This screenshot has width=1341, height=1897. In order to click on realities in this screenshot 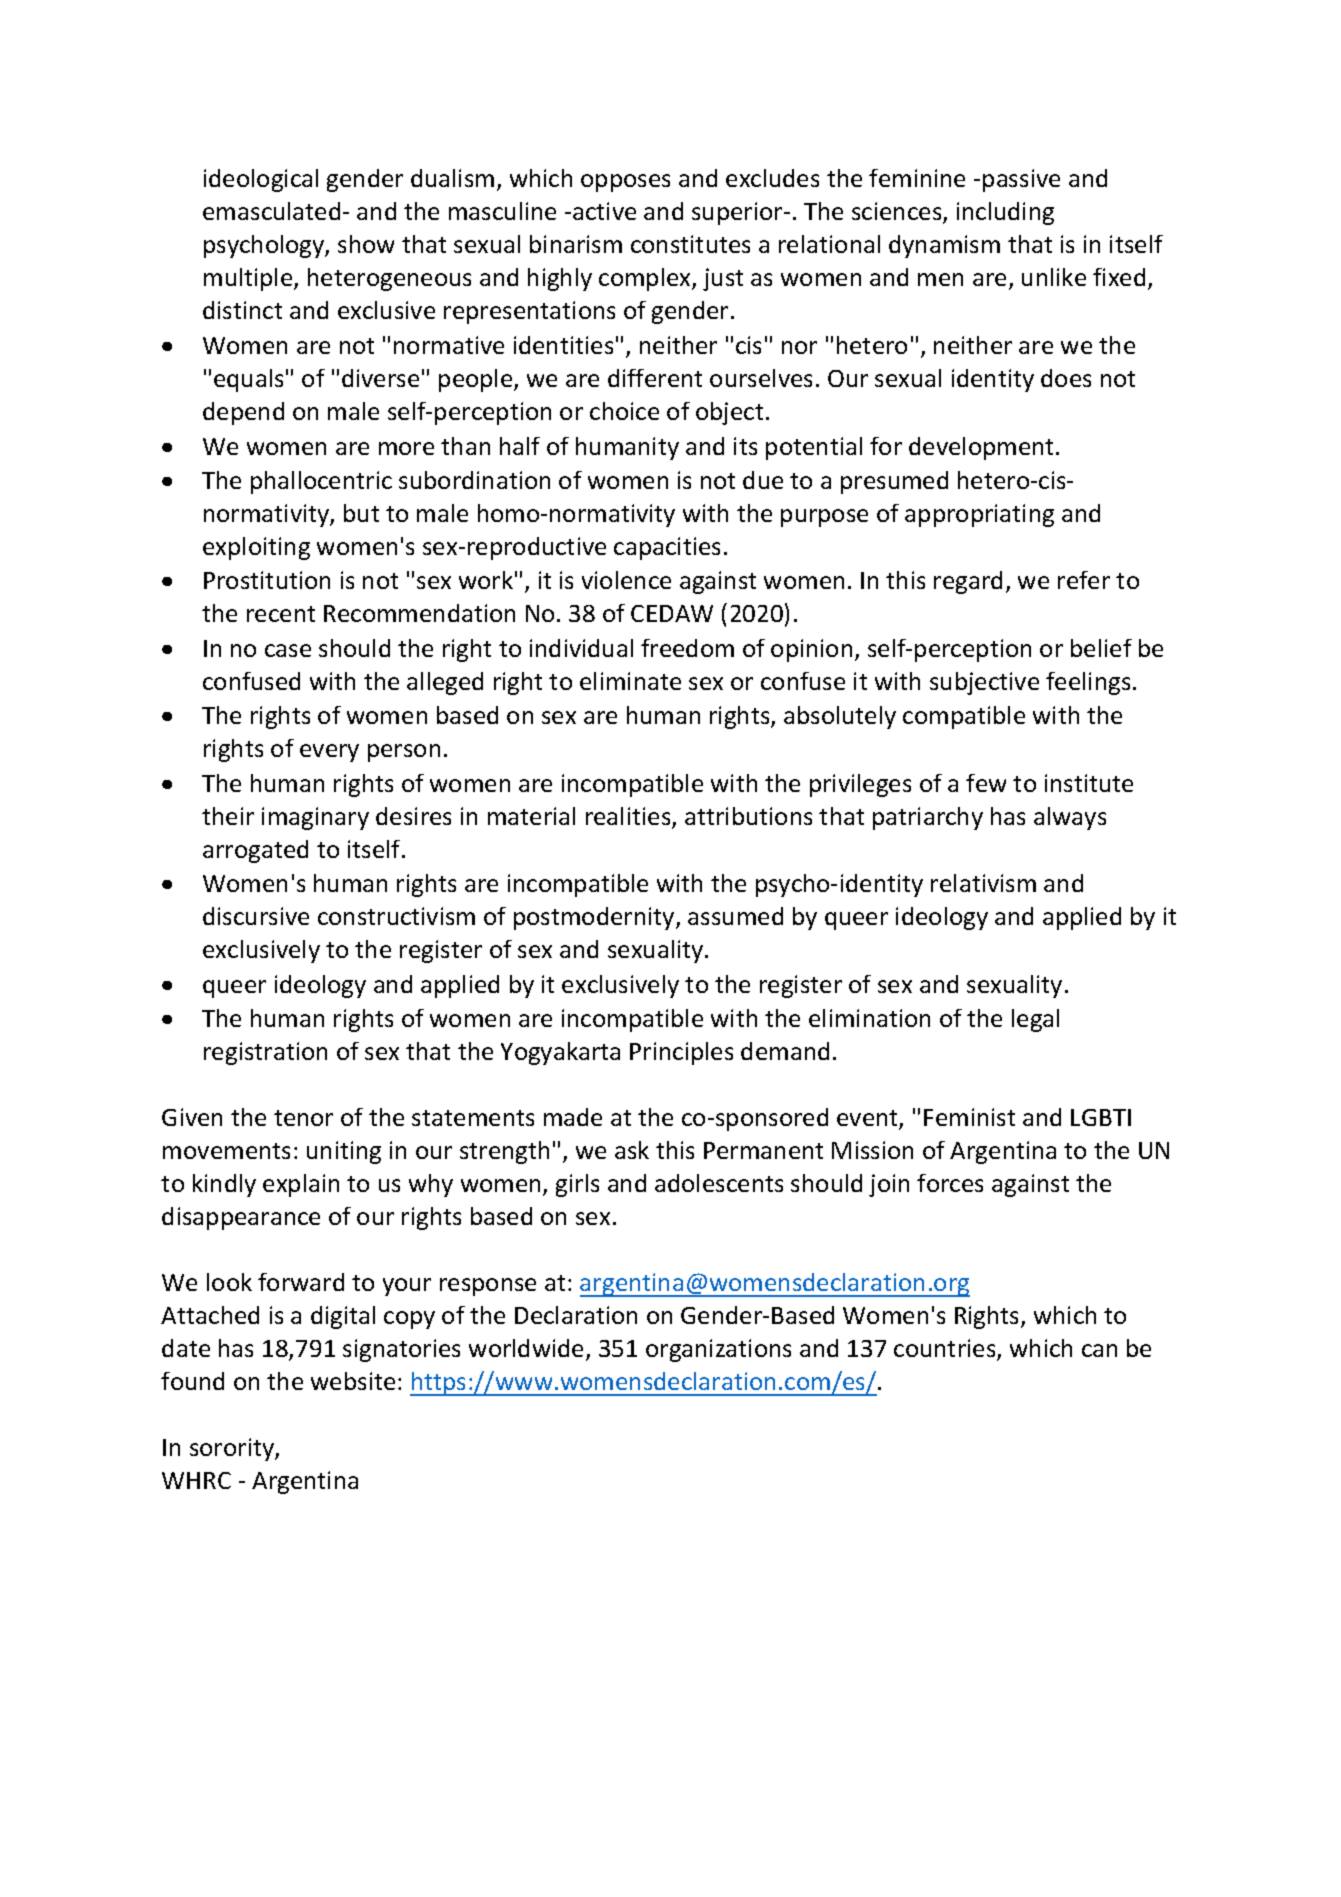, I will do `click(629, 817)`.
